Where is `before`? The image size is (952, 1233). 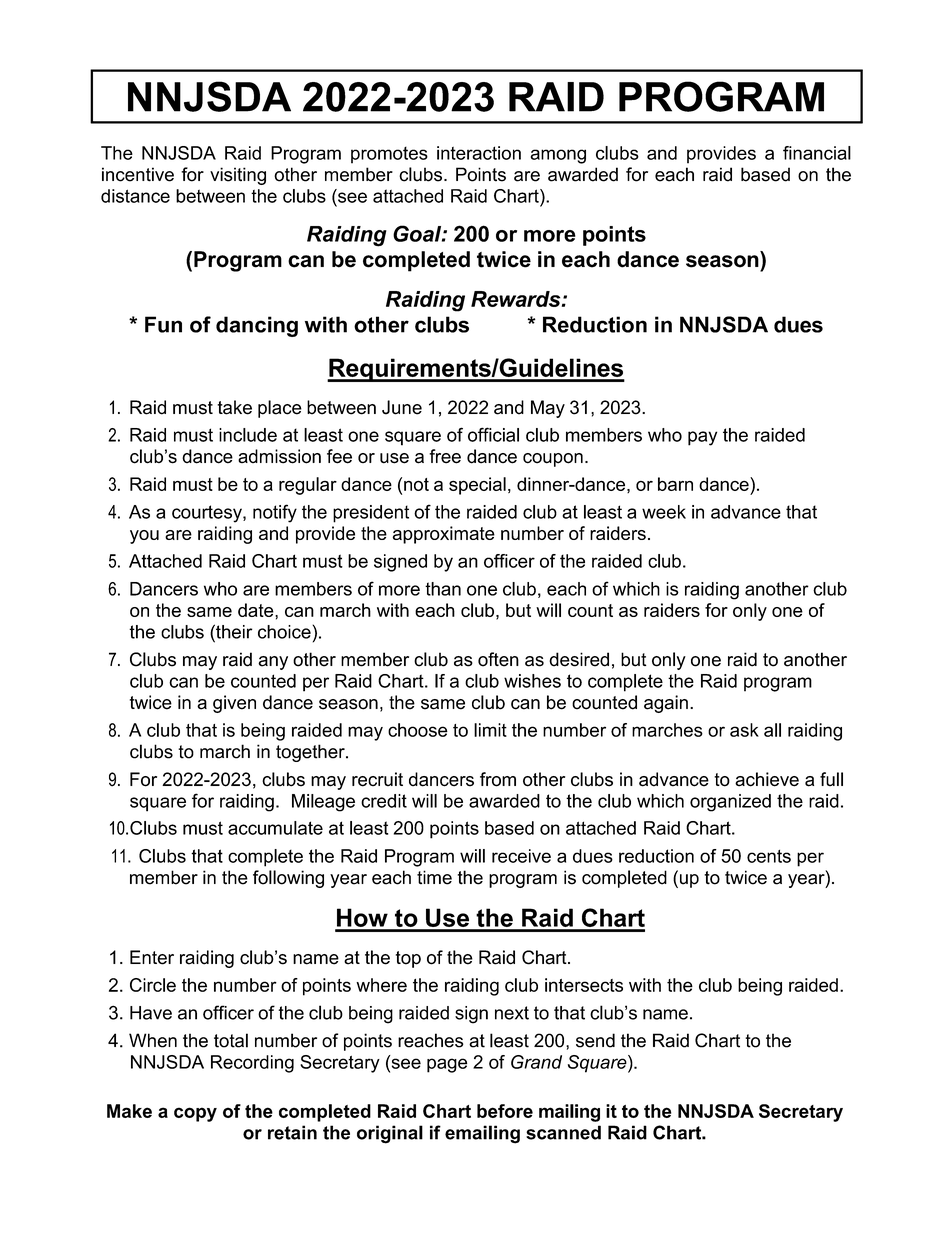
before is located at coordinates (505, 1111).
